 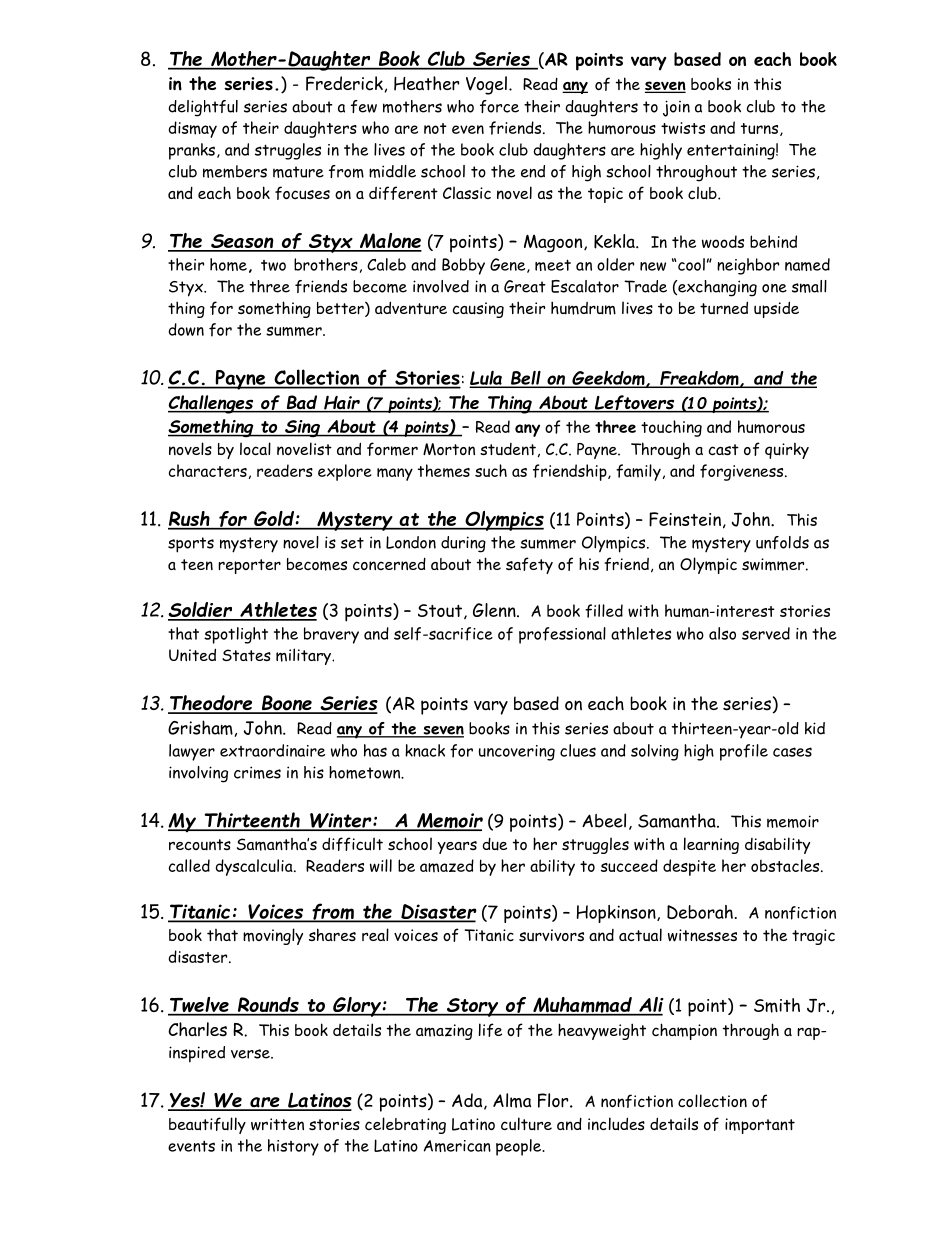 I want to click on delightful, so click(x=203, y=108).
